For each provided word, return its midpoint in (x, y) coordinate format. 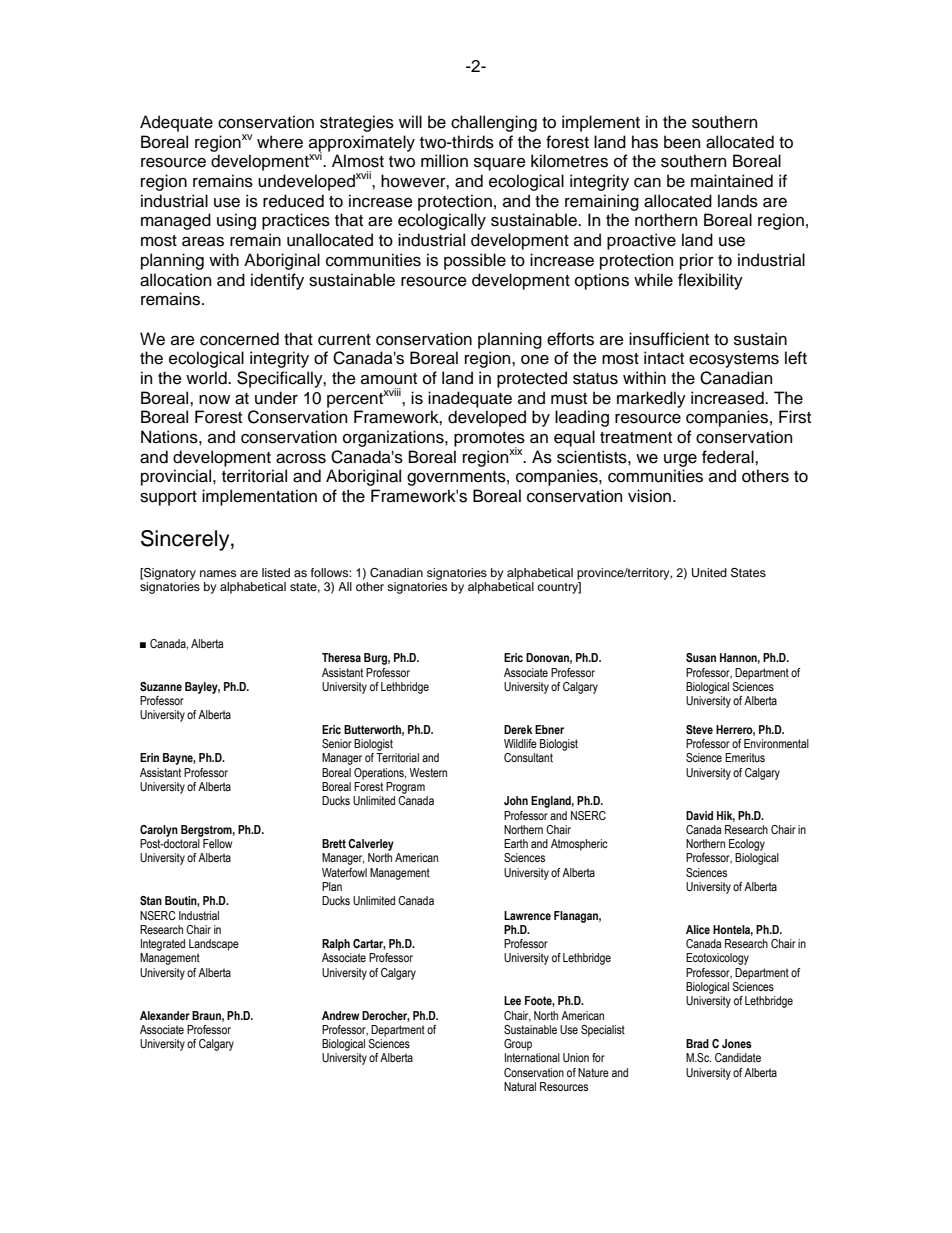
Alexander (165, 1015)
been (682, 142)
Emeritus (745, 757)
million (444, 161)
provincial (177, 477)
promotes (489, 440)
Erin (149, 757)
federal (729, 457)
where (280, 142)
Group (518, 1045)
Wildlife (520, 743)
